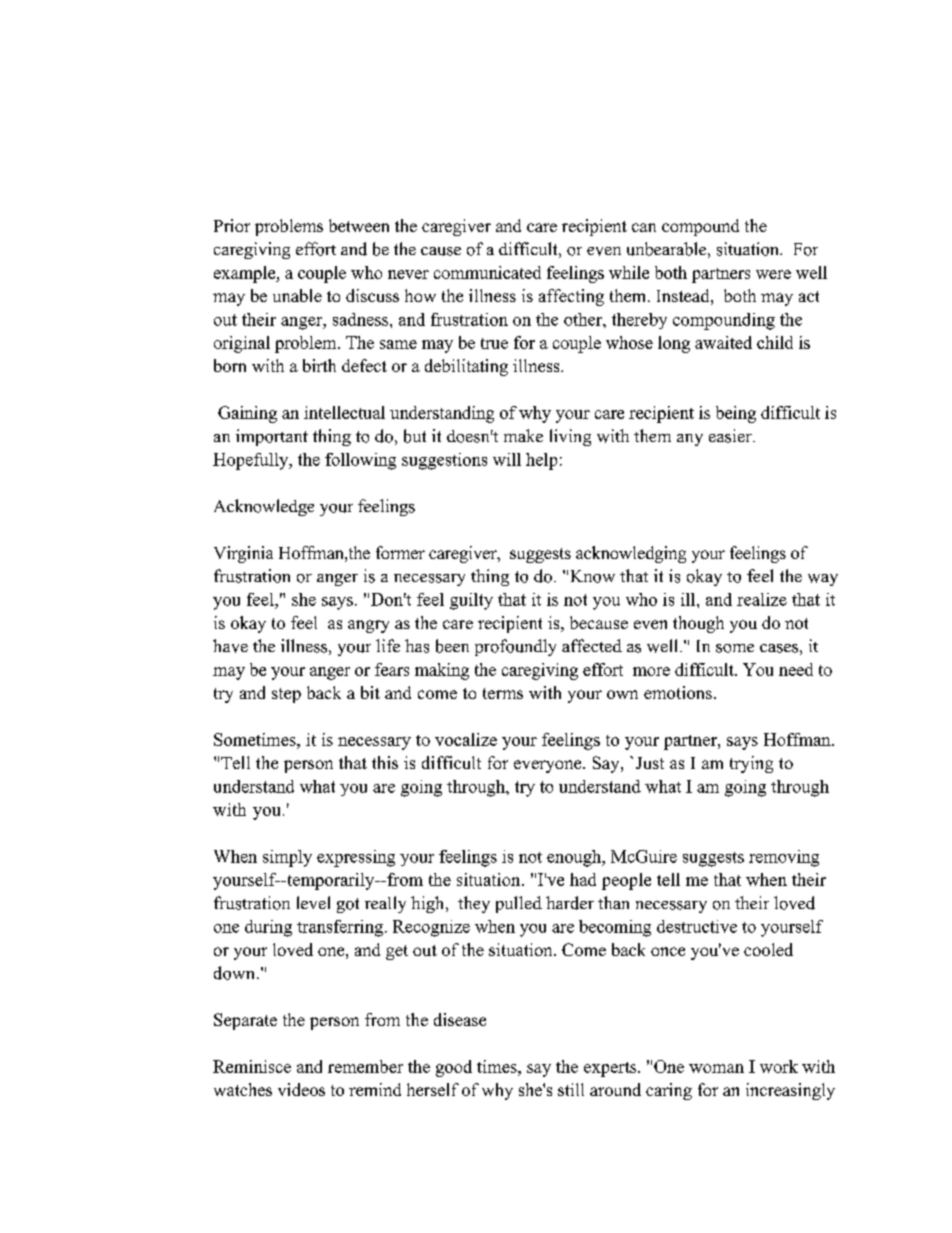  I want to click on unable, so click(297, 295).
